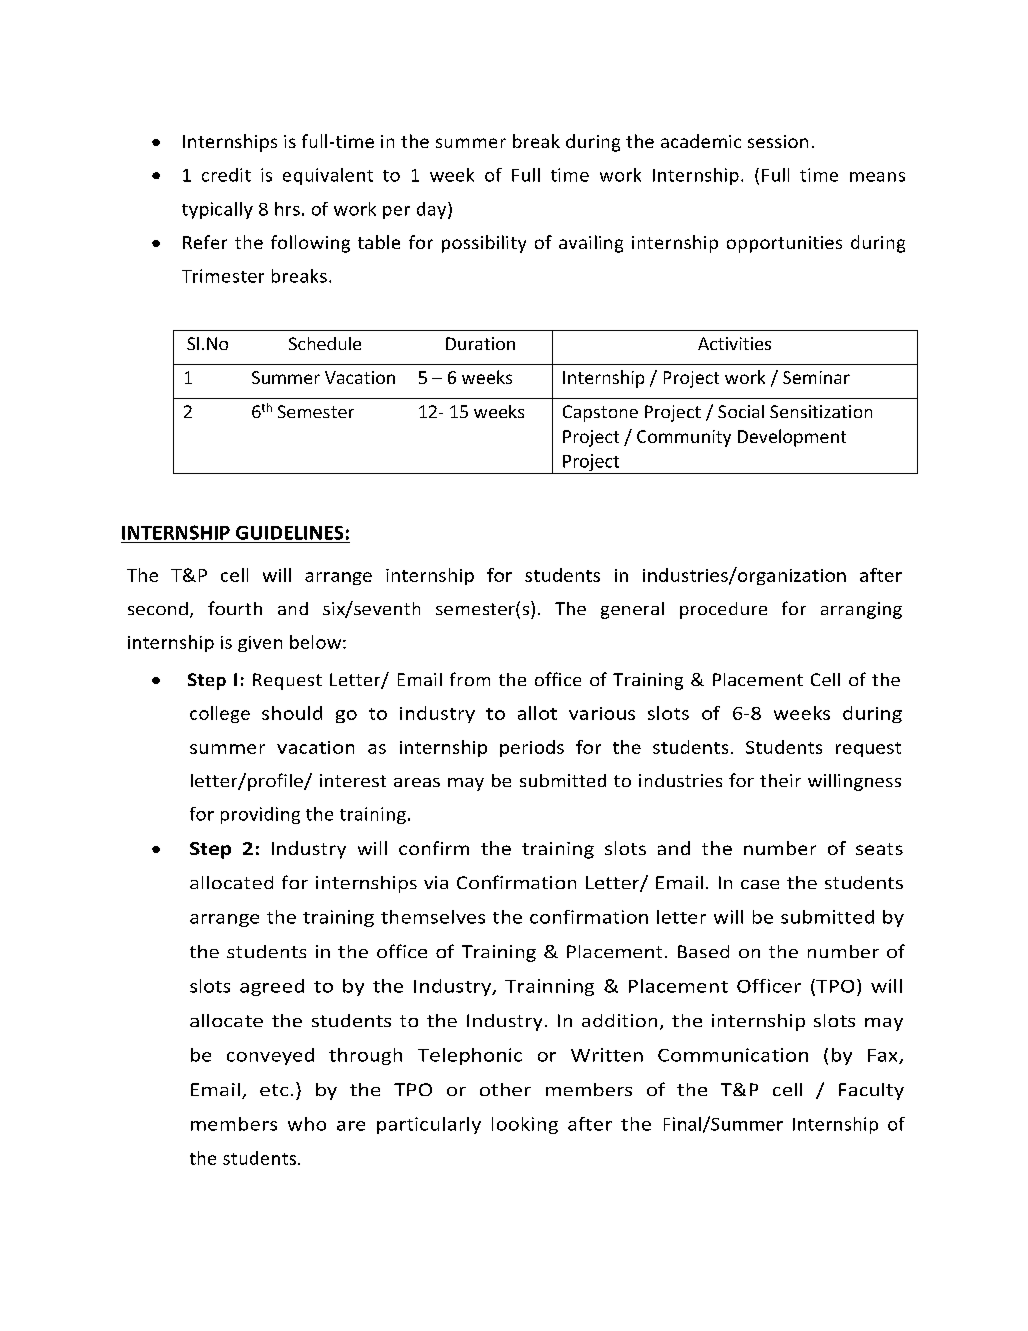 The width and height of the document is (1028, 1331). What do you see at coordinates (778, 141) in the document?
I see `session` at bounding box center [778, 141].
